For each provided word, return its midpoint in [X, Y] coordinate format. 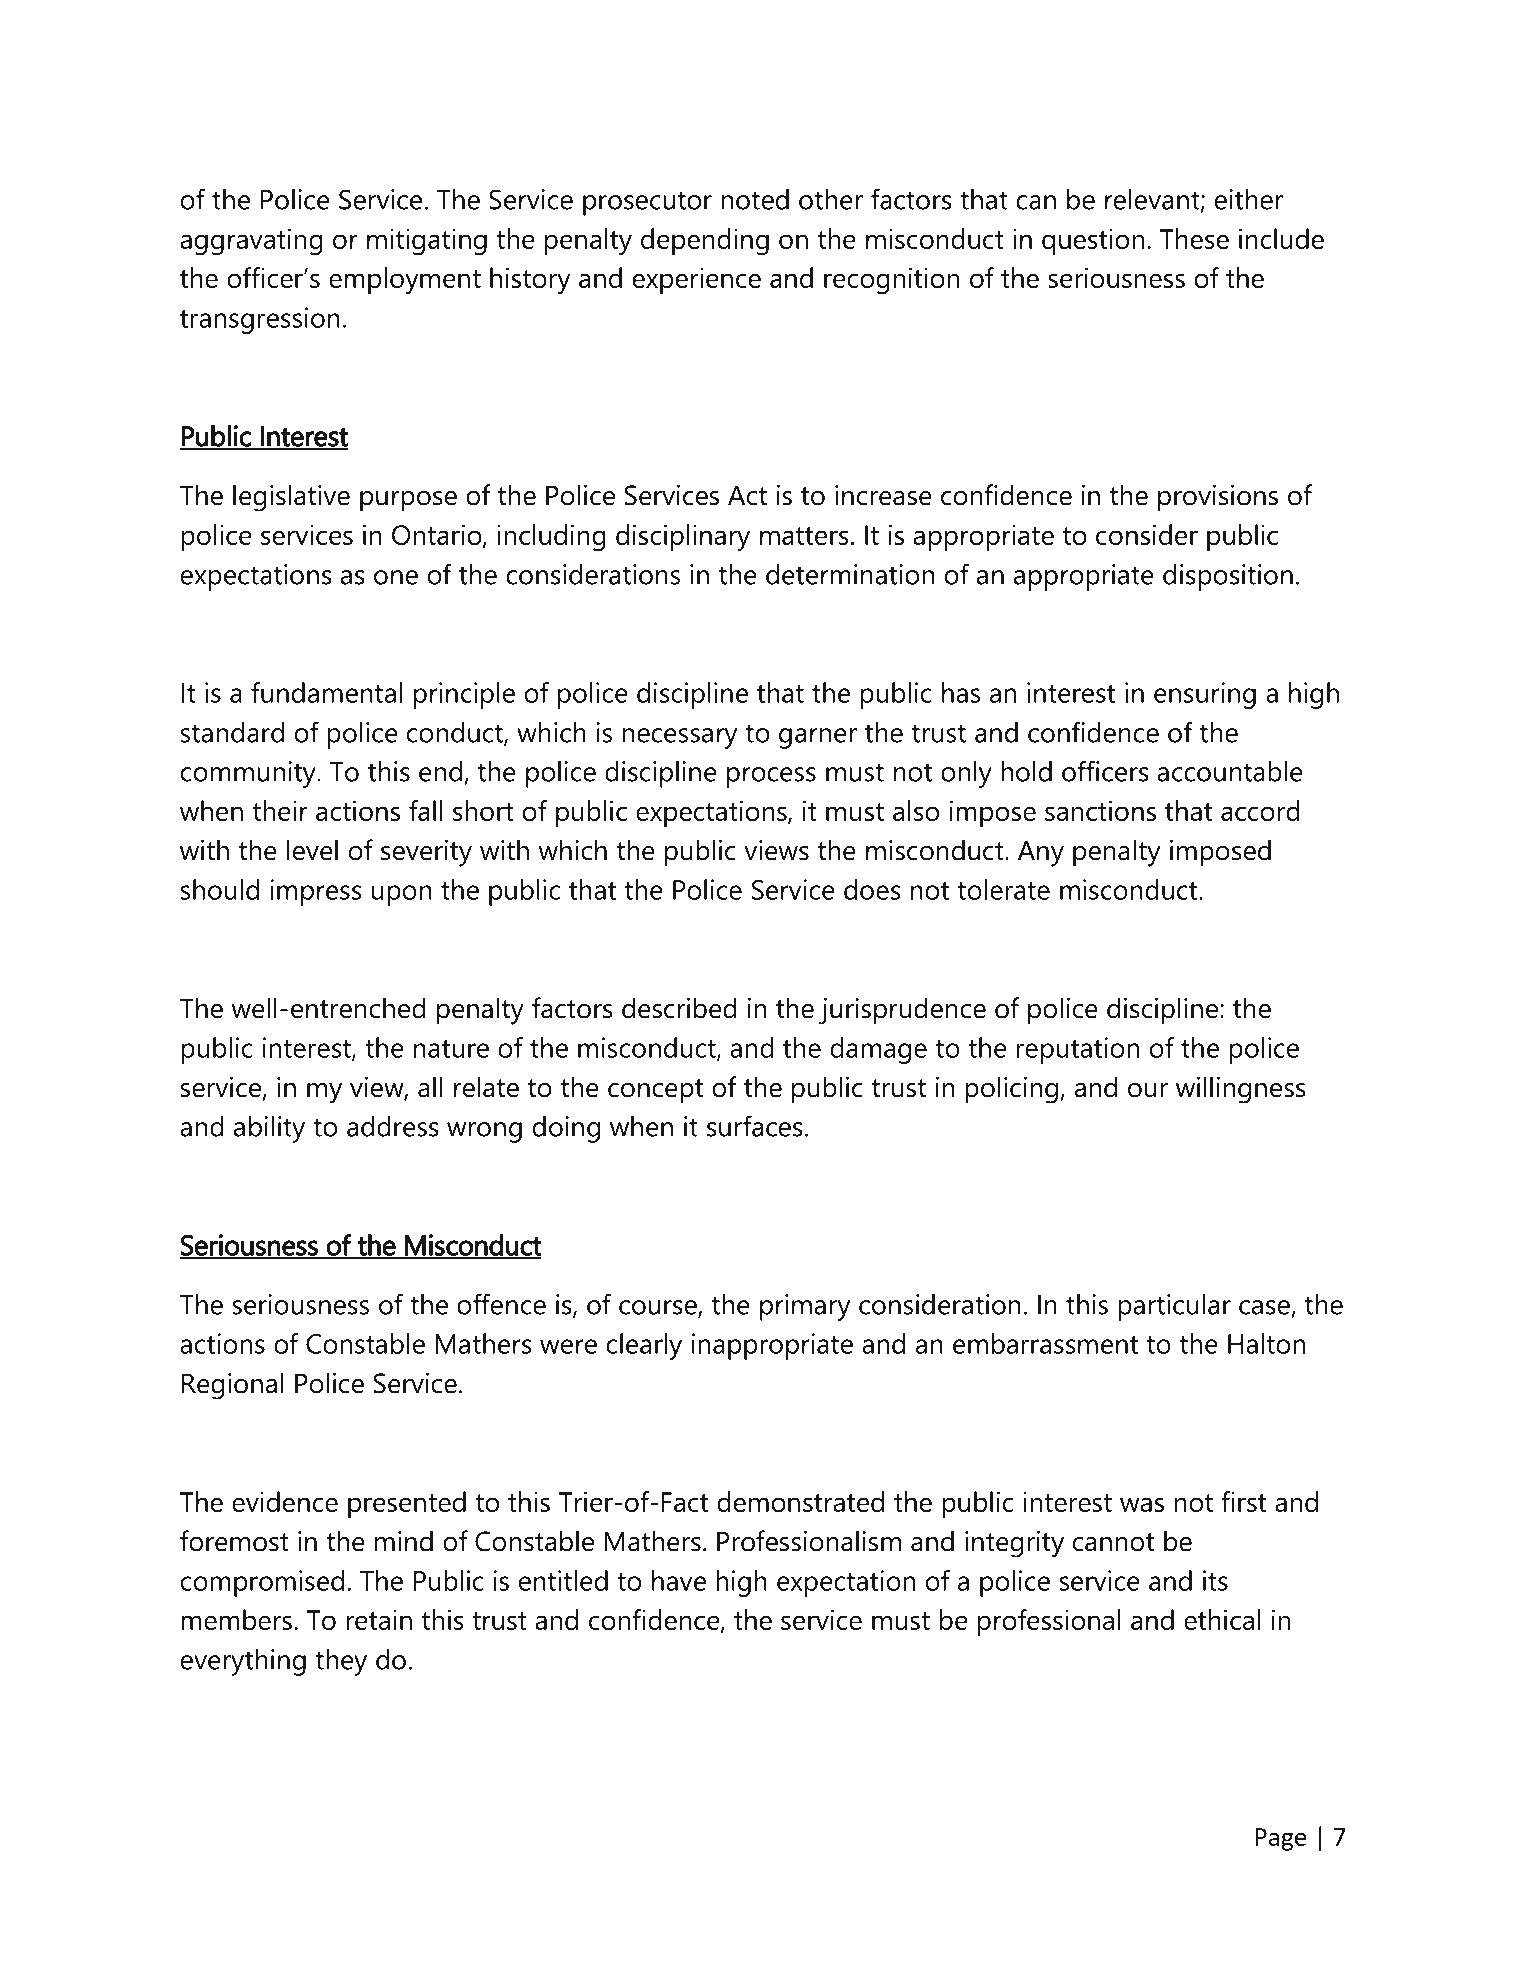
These [1194, 238]
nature [451, 1049]
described [679, 1008]
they [341, 1662]
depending [705, 242]
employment [405, 281]
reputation [1078, 1050]
